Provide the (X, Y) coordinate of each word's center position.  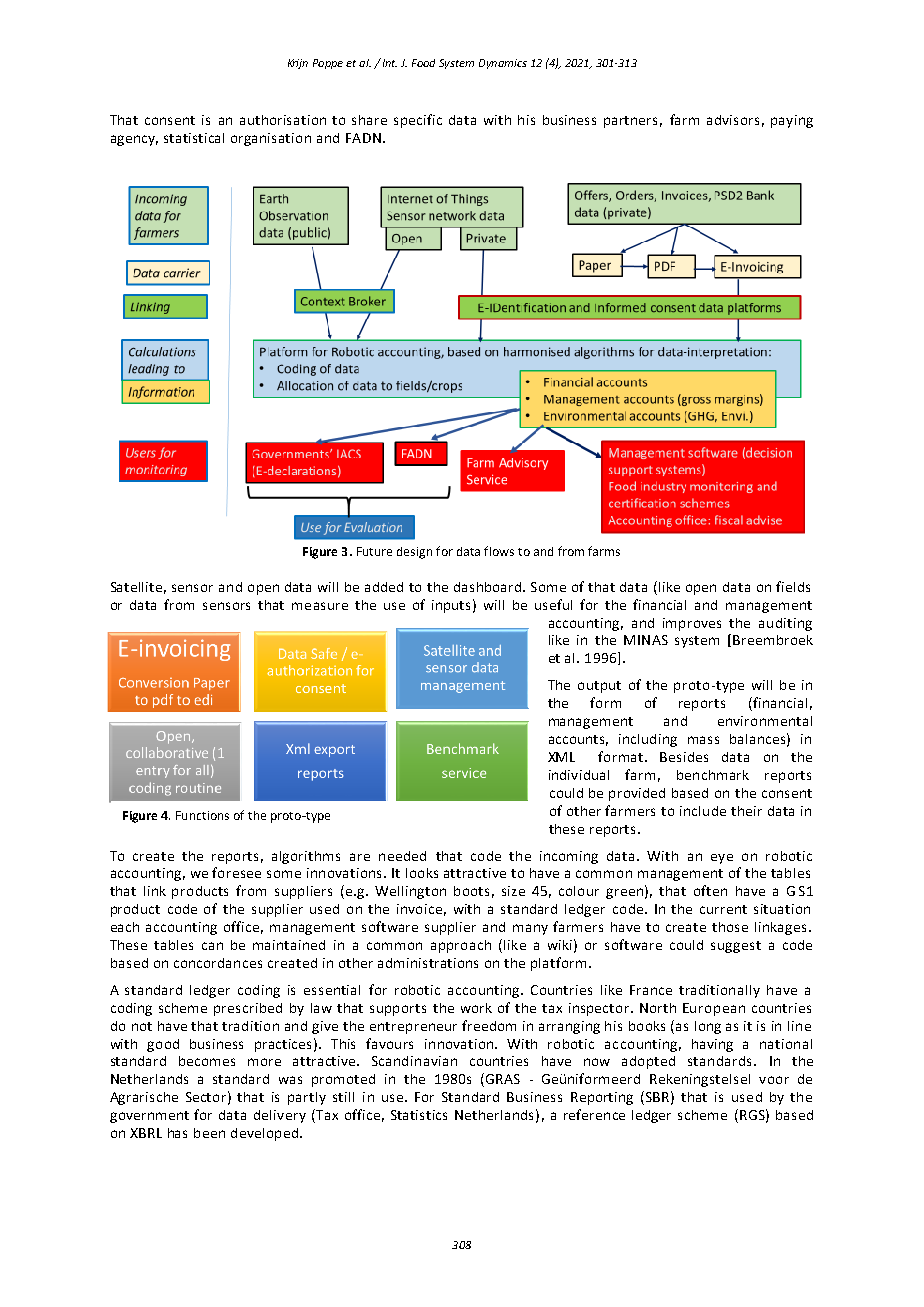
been (209, 1133)
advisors (733, 120)
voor (774, 1080)
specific (418, 121)
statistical (194, 138)
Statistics (419, 1115)
